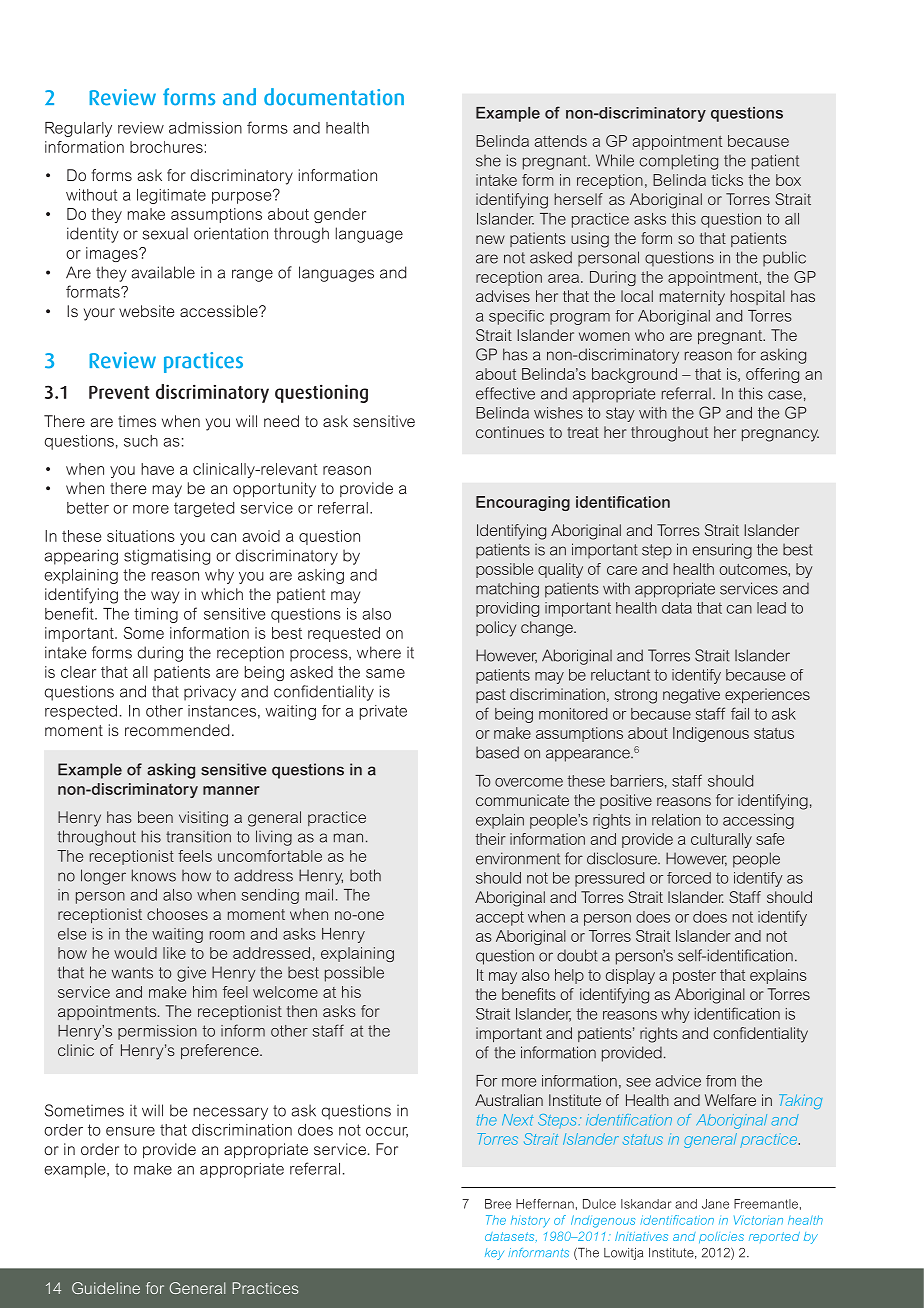 The width and height of the screenshot is (924, 1308). I want to click on accept, so click(500, 918).
